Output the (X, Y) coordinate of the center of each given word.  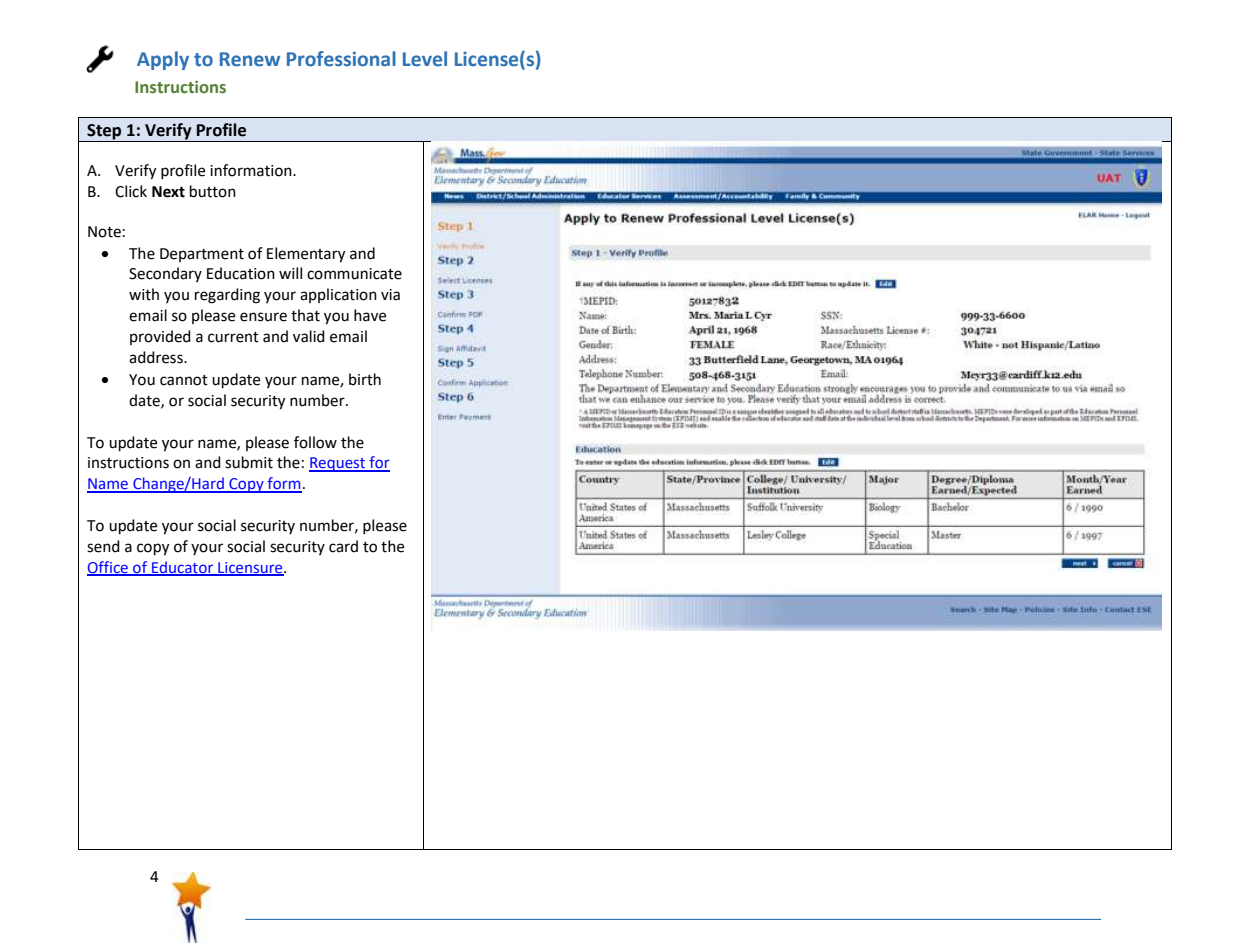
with (144, 294)
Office (109, 568)
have (370, 315)
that (305, 315)
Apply (163, 60)
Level (425, 59)
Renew (250, 59)
